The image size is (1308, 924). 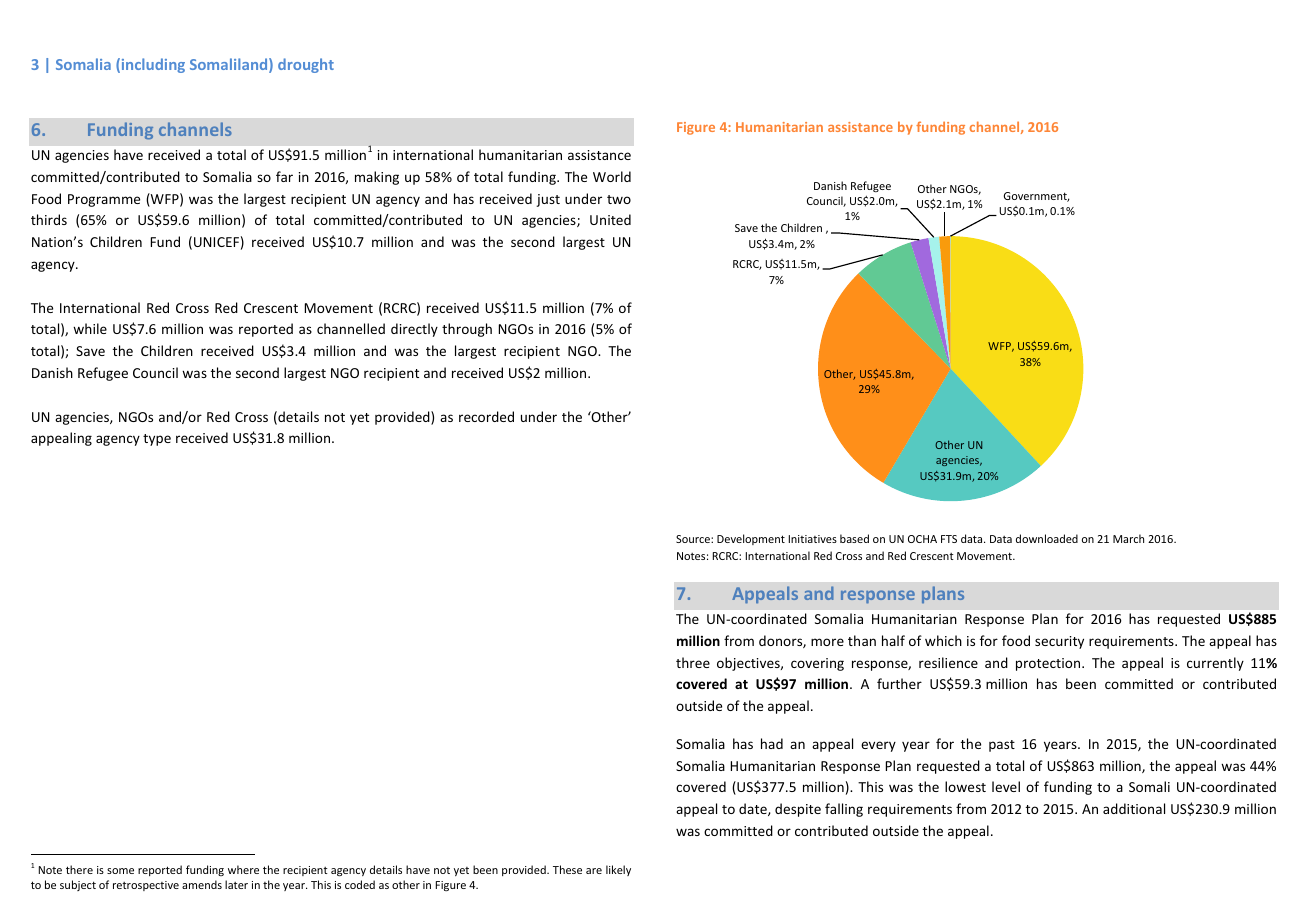 What do you see at coordinates (1047, 538) in the document?
I see `downloaded` at bounding box center [1047, 538].
